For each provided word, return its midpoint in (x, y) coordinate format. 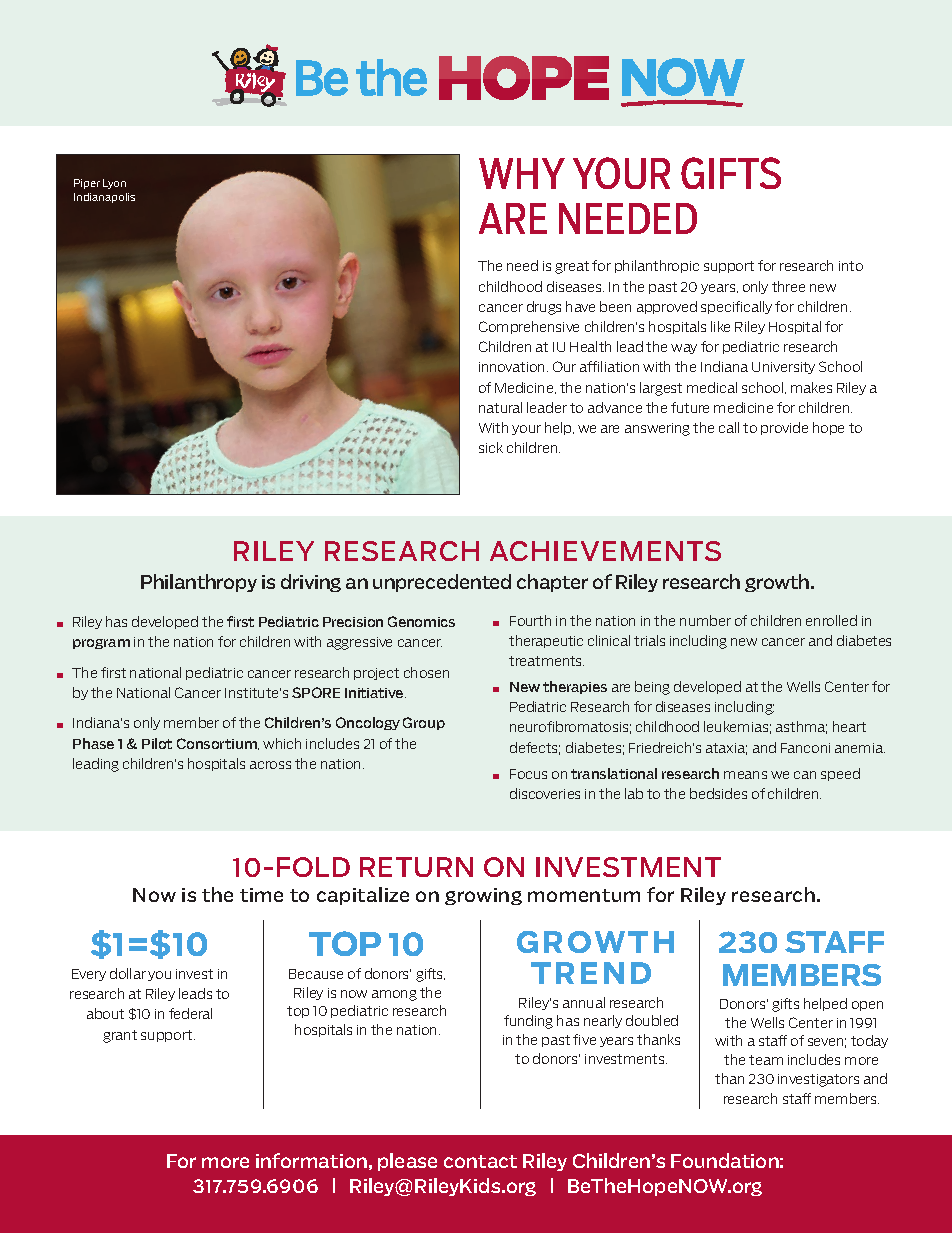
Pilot (157, 743)
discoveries (545, 793)
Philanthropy (199, 583)
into (851, 266)
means (745, 775)
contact (480, 1161)
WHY (522, 173)
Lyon (114, 184)
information (311, 1160)
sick (491, 447)
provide (784, 428)
